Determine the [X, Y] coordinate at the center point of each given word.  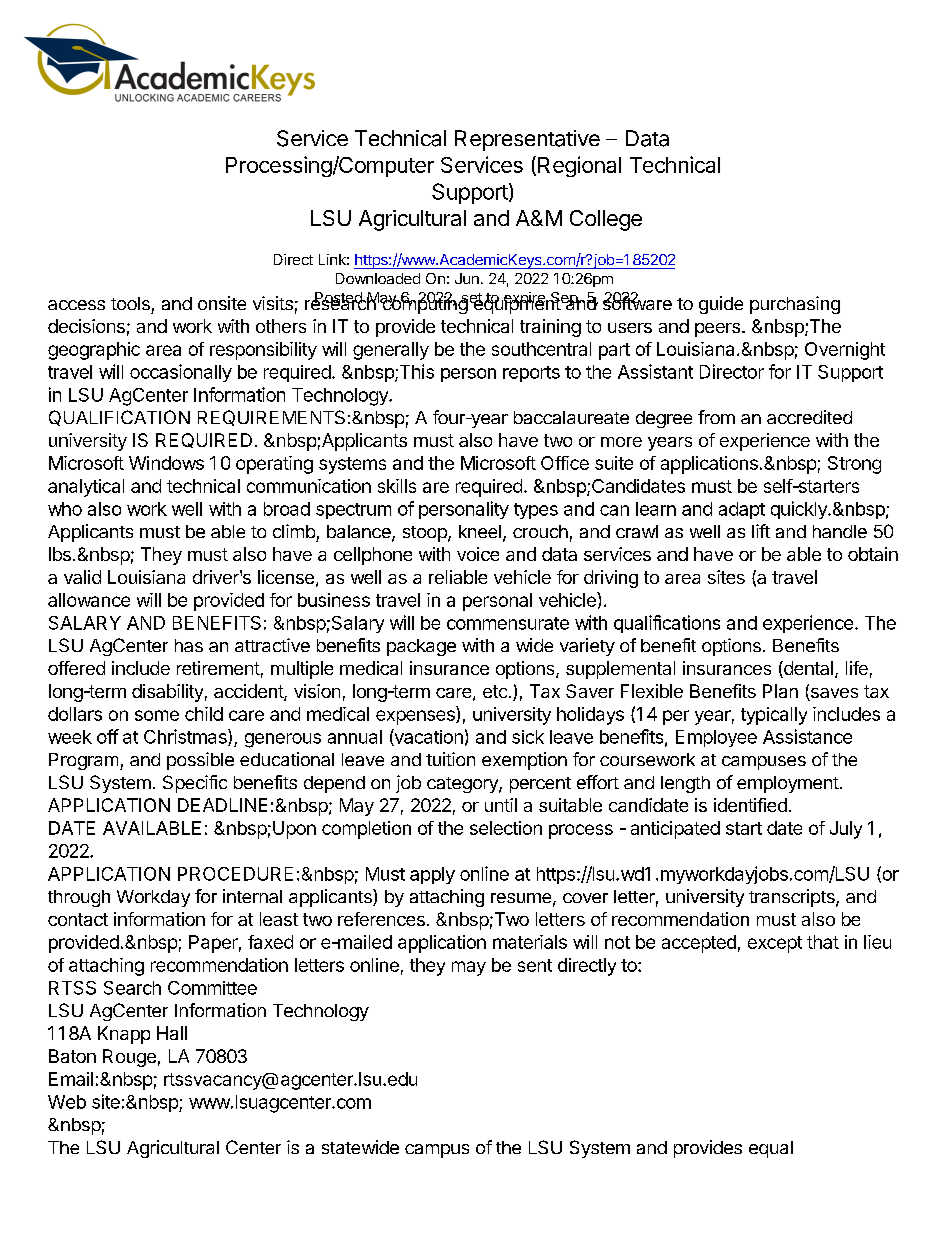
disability [167, 693]
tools [130, 303]
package [421, 647]
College [606, 220]
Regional [579, 166]
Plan [780, 691]
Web [67, 1102]
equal [771, 1149]
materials [530, 942]
